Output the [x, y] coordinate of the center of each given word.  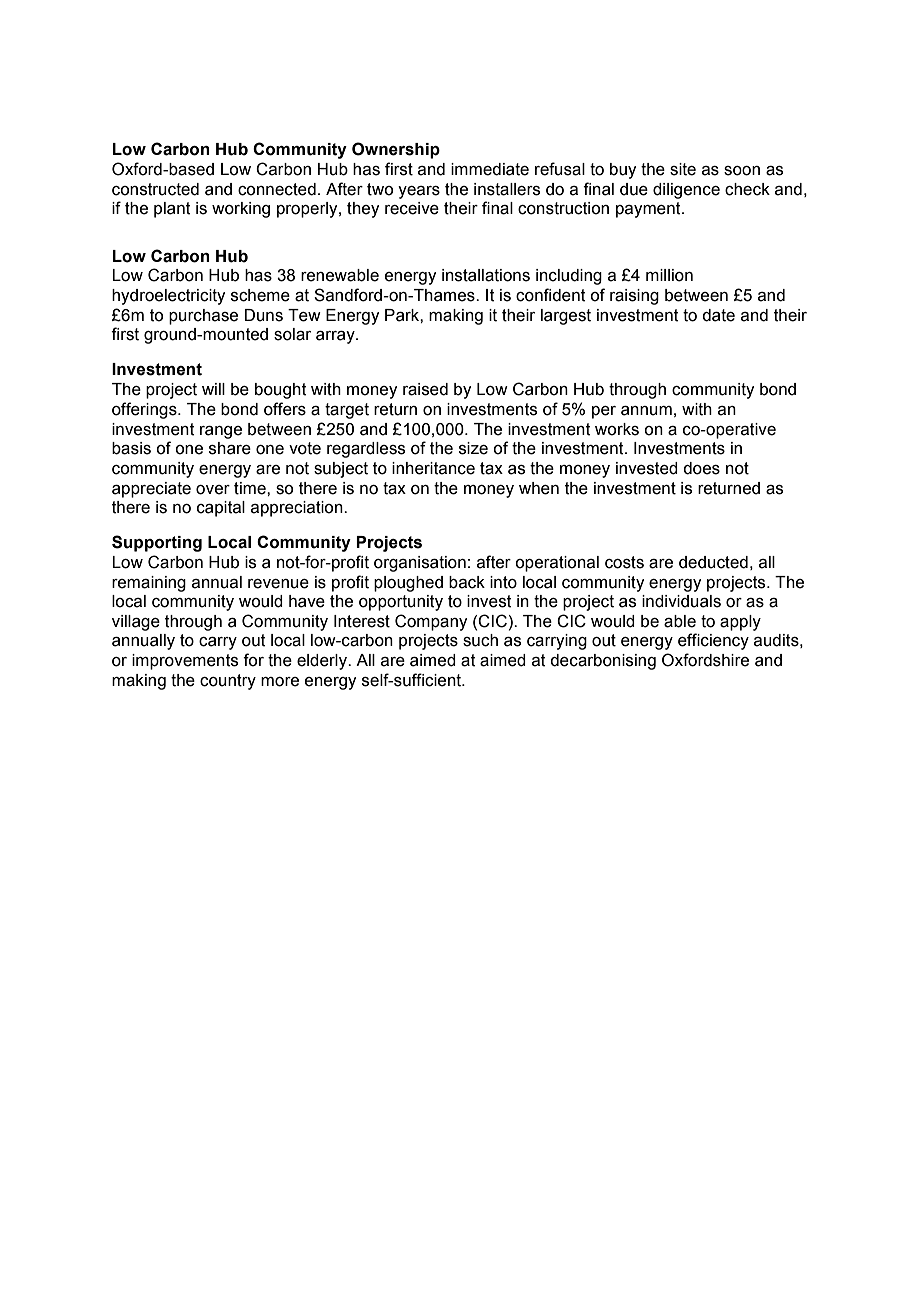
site [683, 169]
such [480, 640]
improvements [185, 662]
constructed [155, 189]
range [221, 432]
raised [425, 389]
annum [646, 411]
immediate [490, 169]
